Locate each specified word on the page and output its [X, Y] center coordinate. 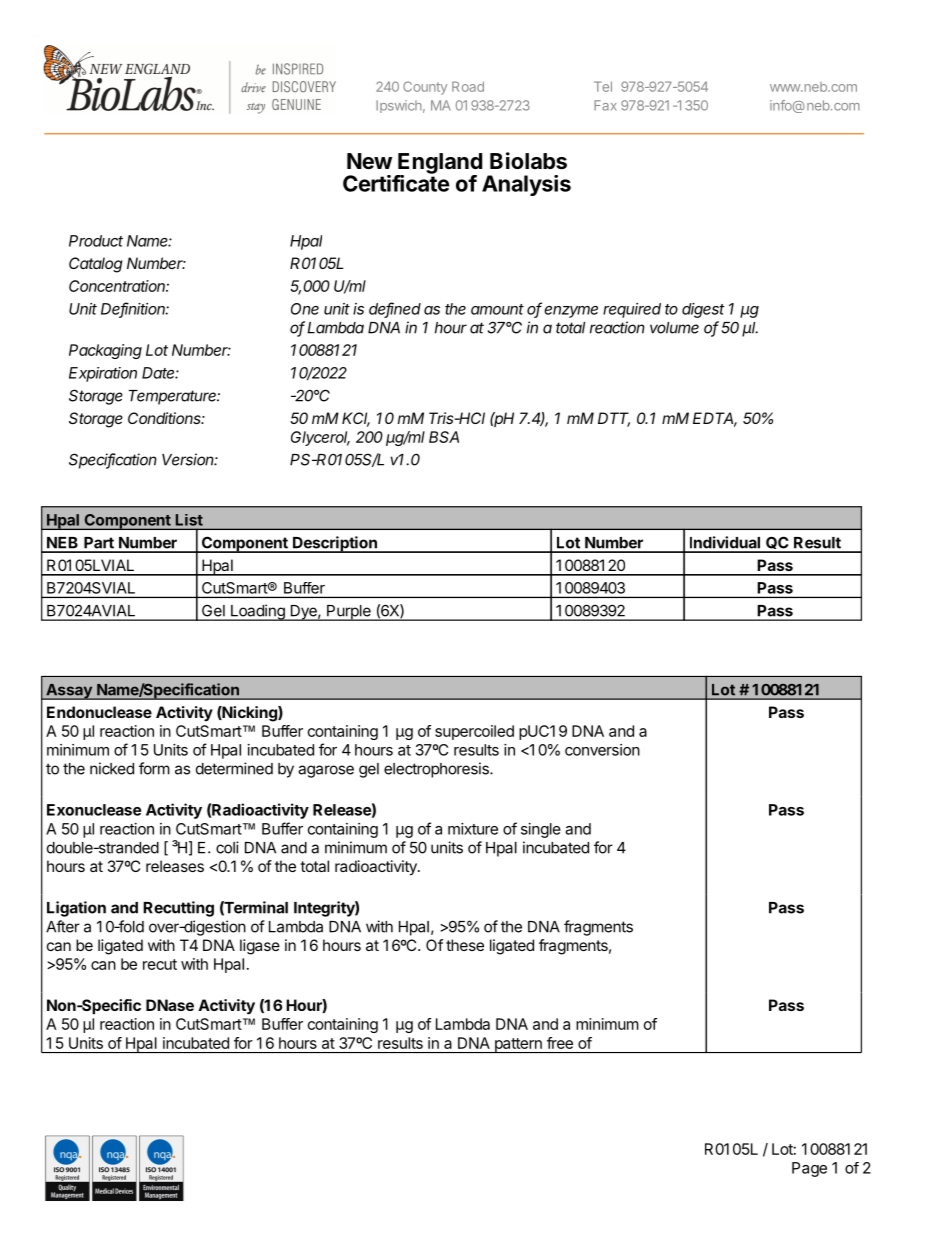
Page [809, 1169]
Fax [605, 105]
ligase [260, 947]
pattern [518, 1045]
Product [96, 241]
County [425, 88]
